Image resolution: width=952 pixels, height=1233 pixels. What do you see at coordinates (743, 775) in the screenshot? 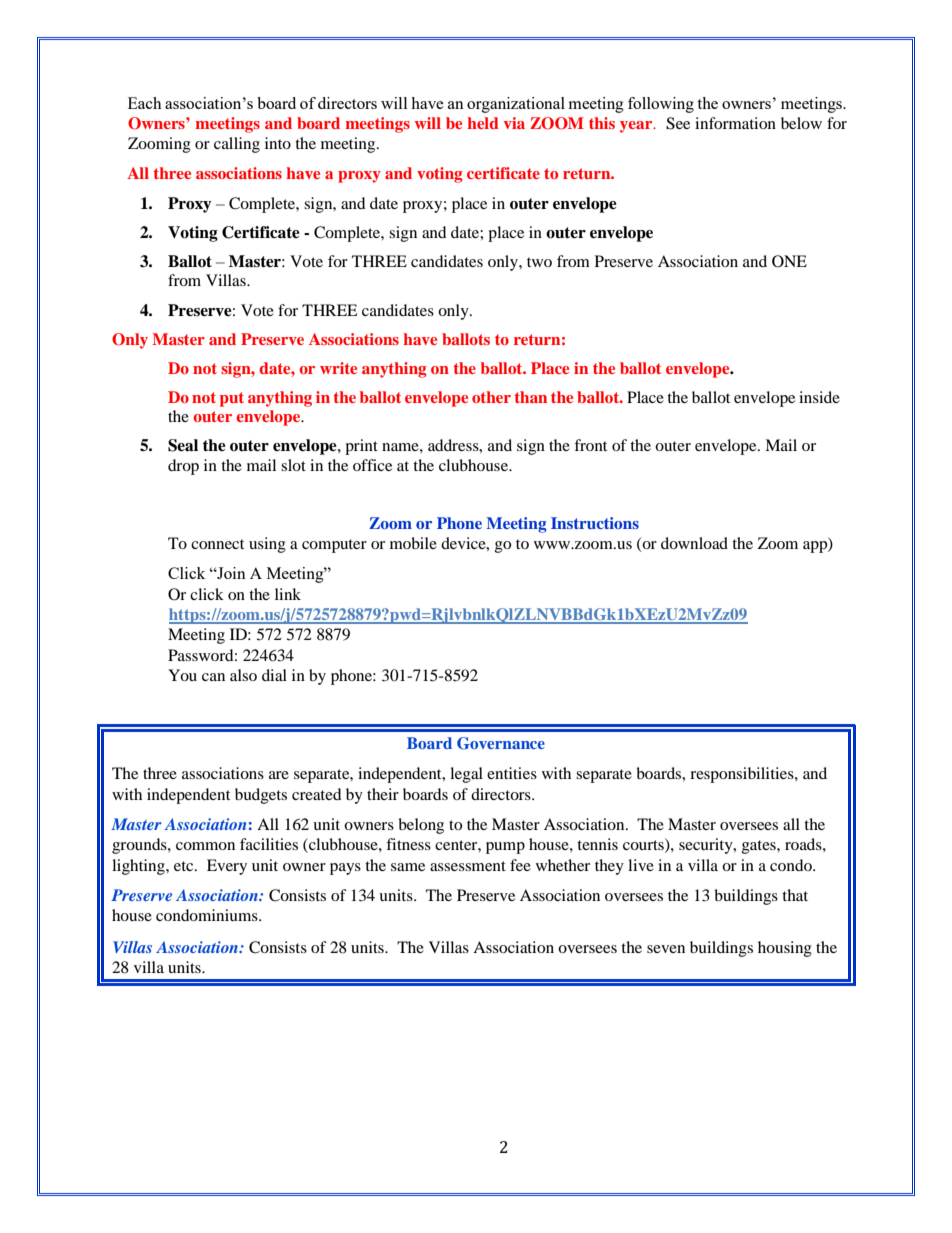
I see `responsibilities` at bounding box center [743, 775].
